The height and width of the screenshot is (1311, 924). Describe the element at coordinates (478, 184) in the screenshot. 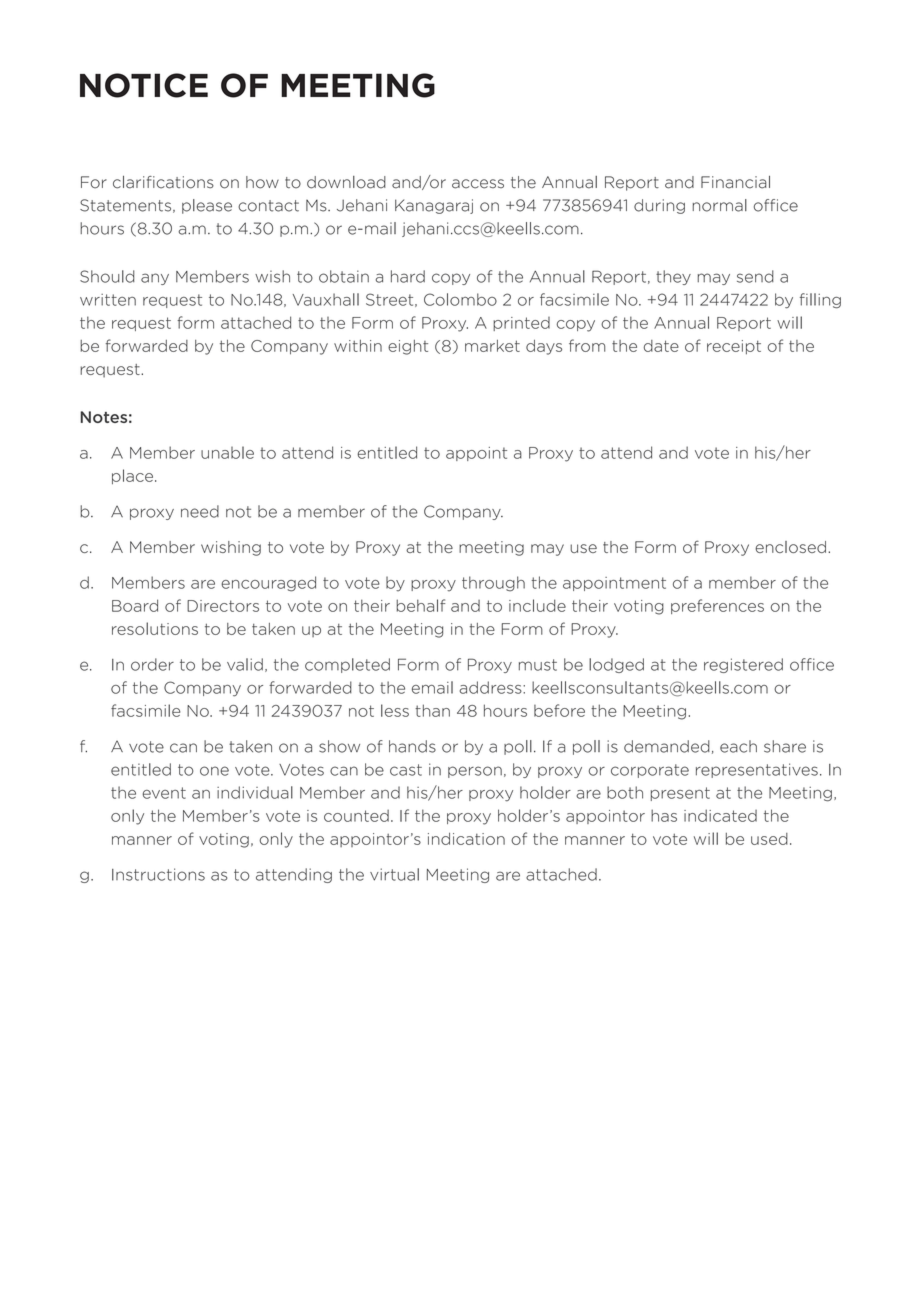

I see `access` at that location.
